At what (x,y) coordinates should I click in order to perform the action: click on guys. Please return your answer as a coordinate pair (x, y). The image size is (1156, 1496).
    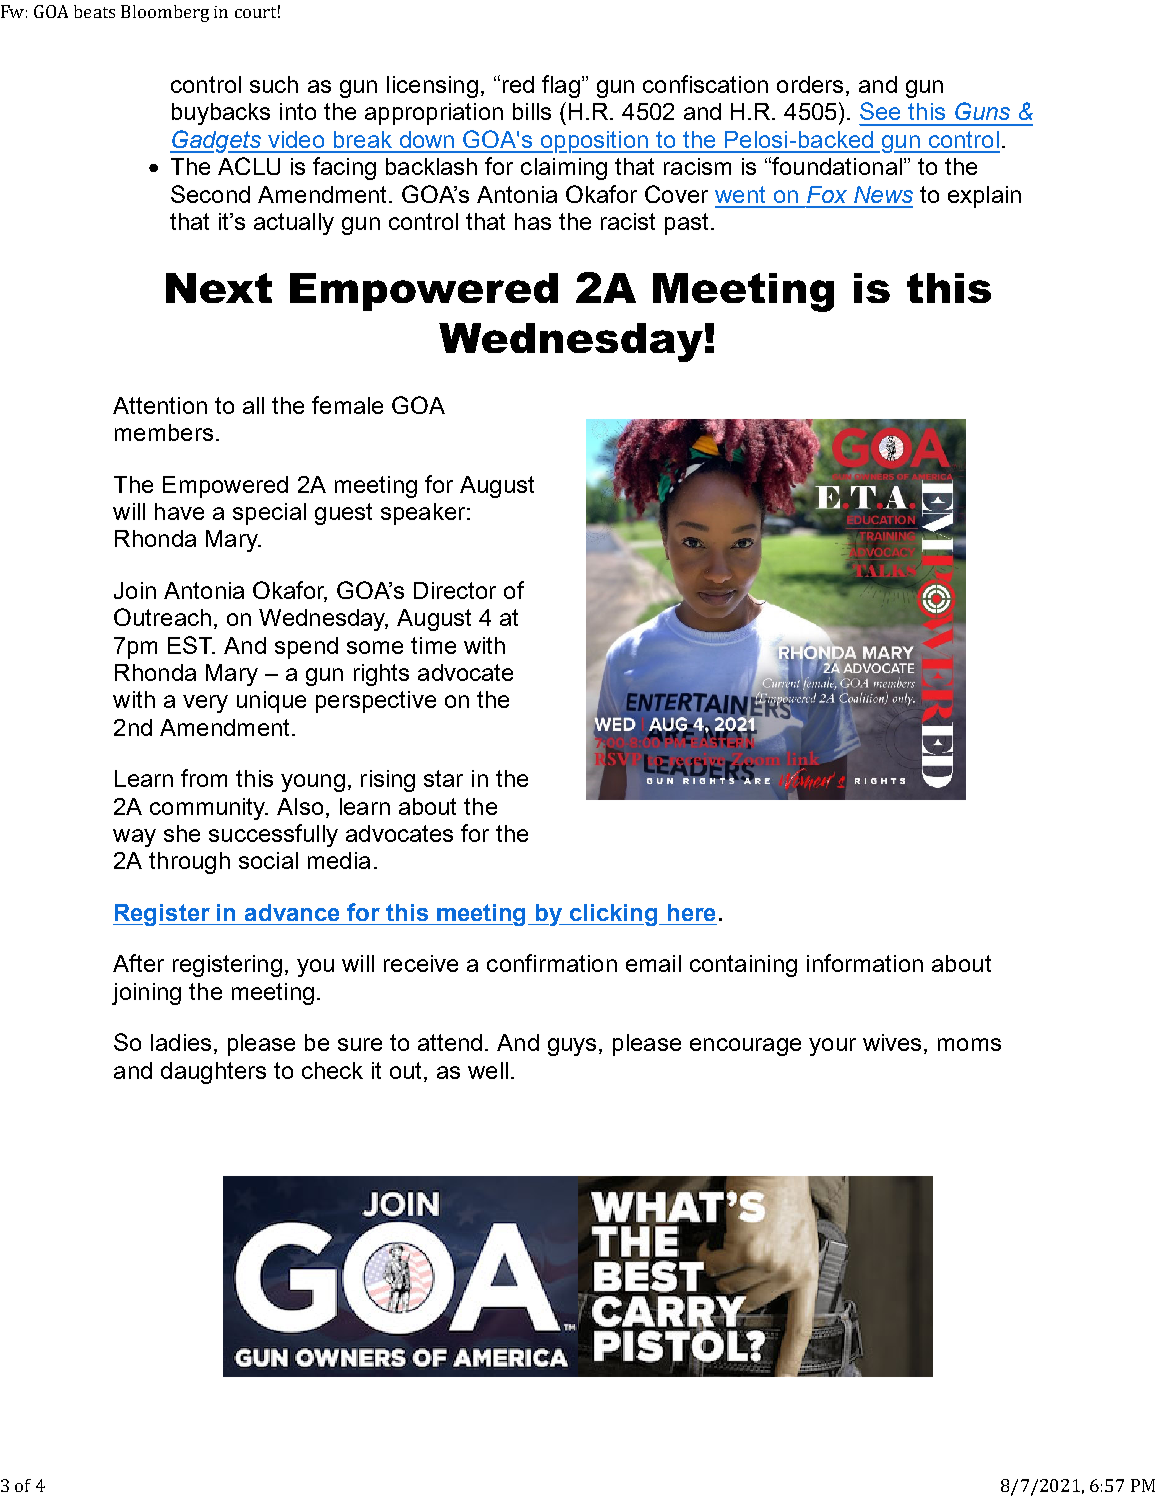
    Looking at the image, I should click on (572, 1047).
